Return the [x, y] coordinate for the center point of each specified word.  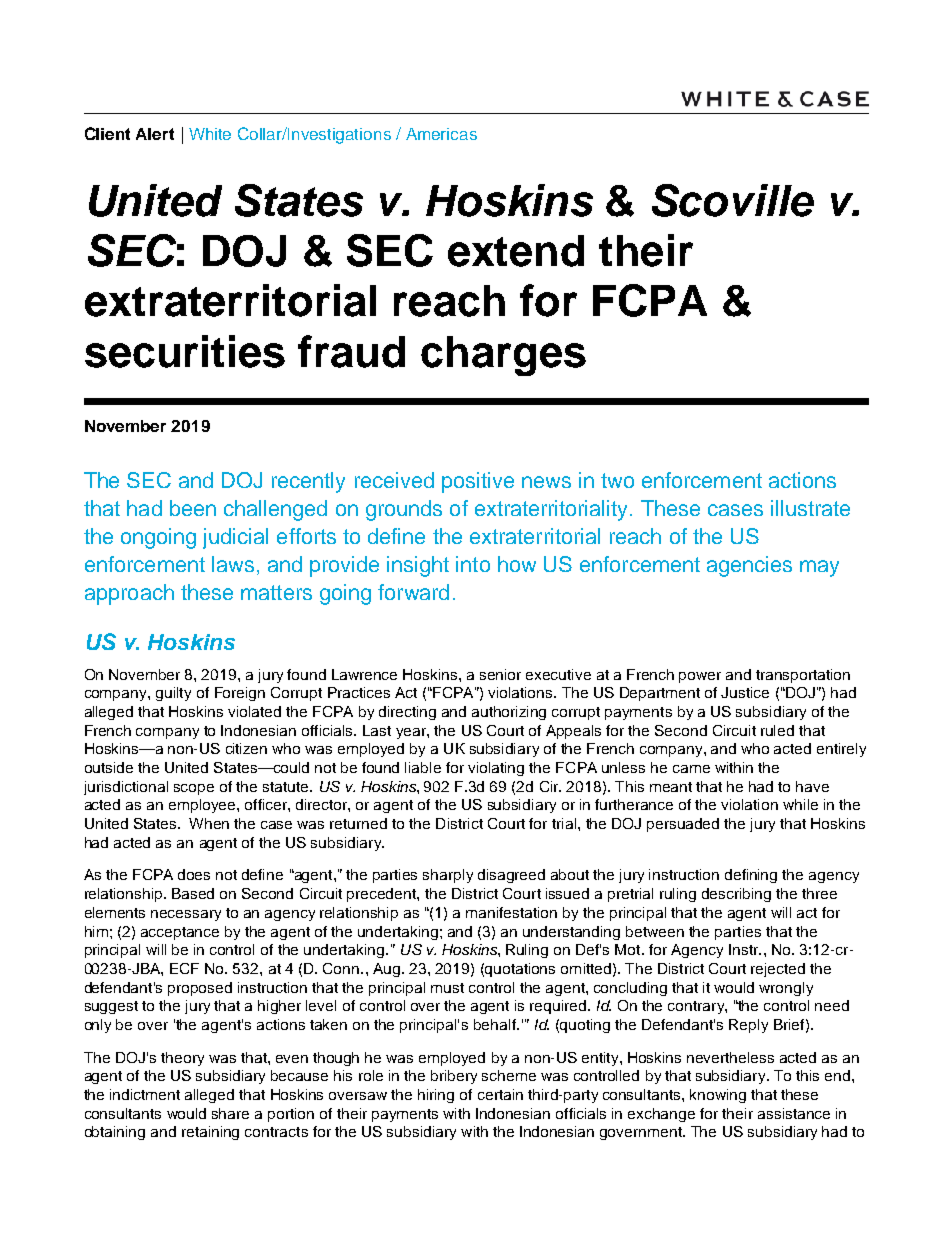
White [210, 134]
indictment [145, 1094]
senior [500, 674]
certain [500, 1094]
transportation [803, 676]
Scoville [733, 200]
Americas [441, 134]
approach [129, 594]
